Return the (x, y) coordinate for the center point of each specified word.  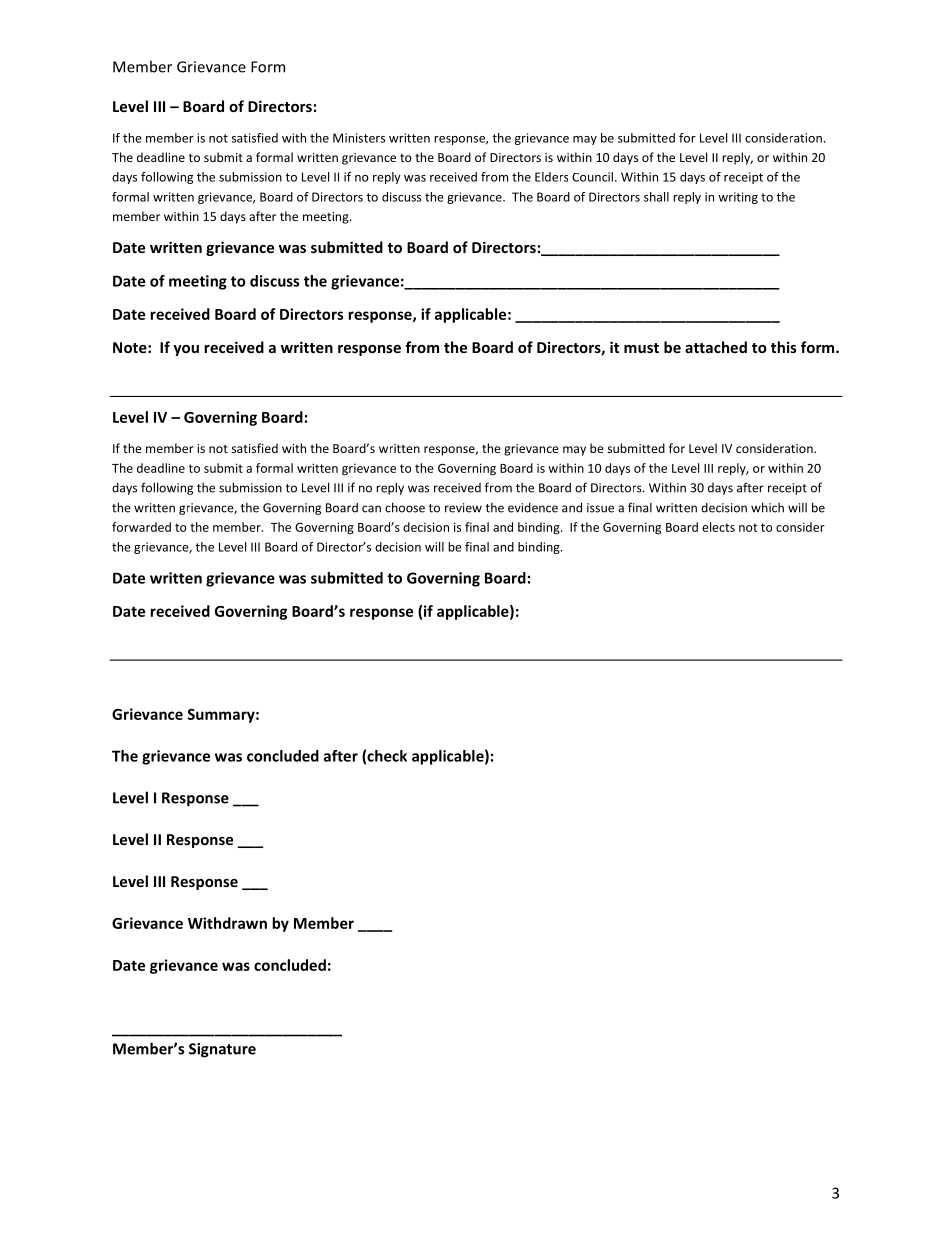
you (186, 350)
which (767, 507)
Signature (222, 1050)
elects (718, 527)
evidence (533, 508)
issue (600, 508)
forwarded (141, 527)
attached (716, 347)
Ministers (359, 138)
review (463, 508)
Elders (551, 177)
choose (405, 507)
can (371, 509)
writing (738, 198)
